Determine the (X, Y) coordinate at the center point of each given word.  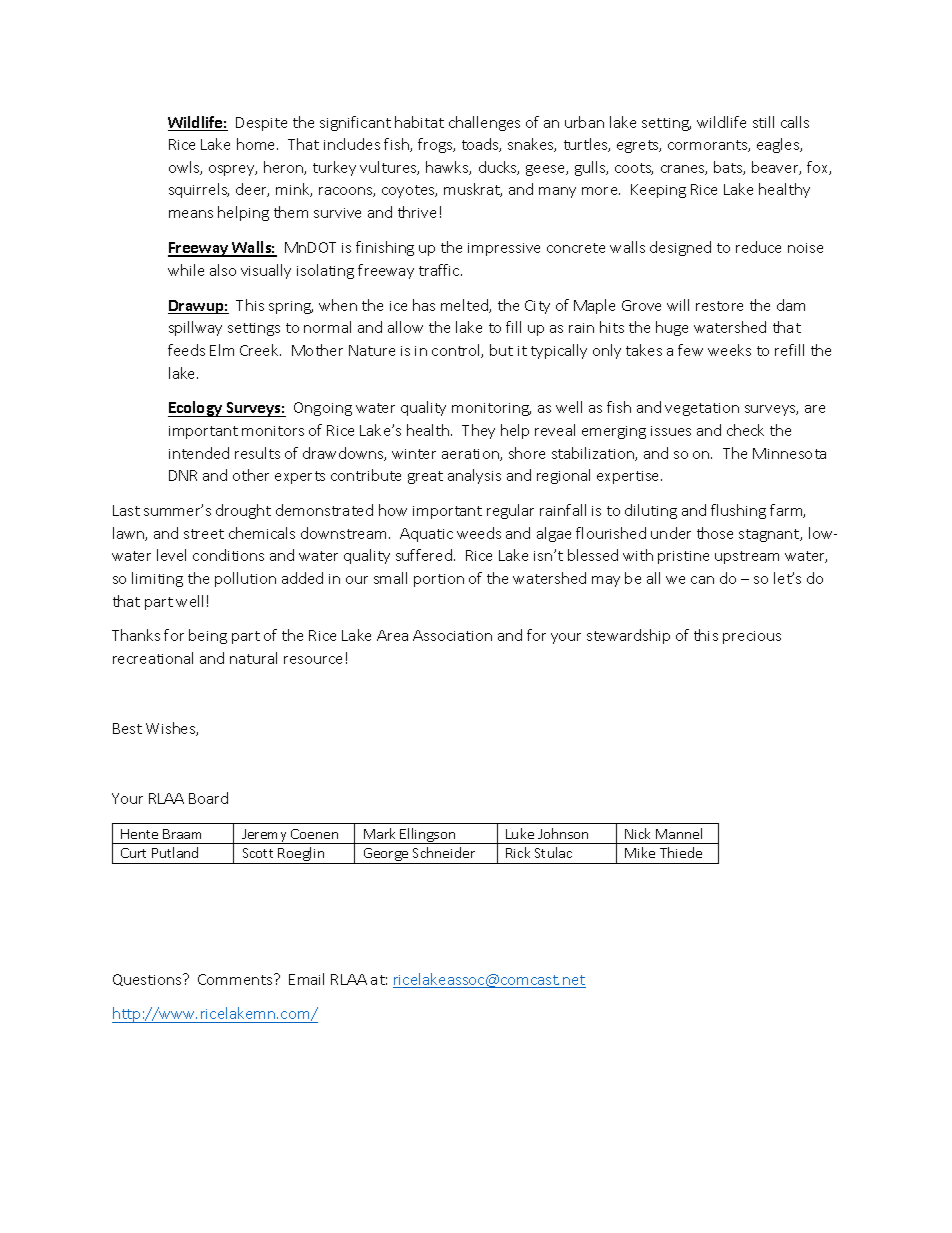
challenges (484, 123)
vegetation (702, 409)
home (257, 144)
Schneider (444, 852)
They (478, 431)
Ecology (196, 409)
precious (752, 637)
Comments (236, 979)
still (763, 122)
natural (253, 658)
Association (452, 635)
